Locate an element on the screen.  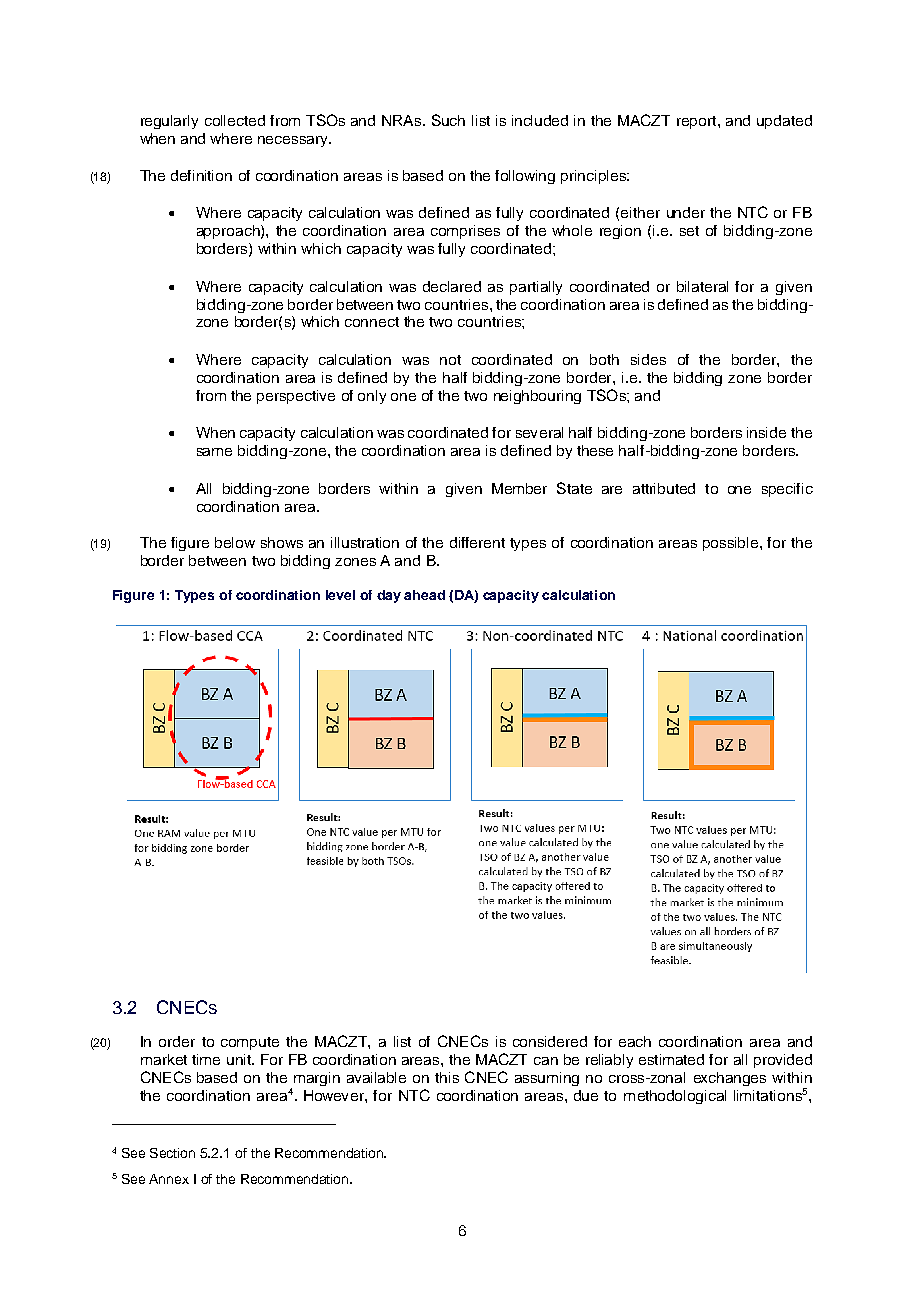
Such is located at coordinates (448, 120).
